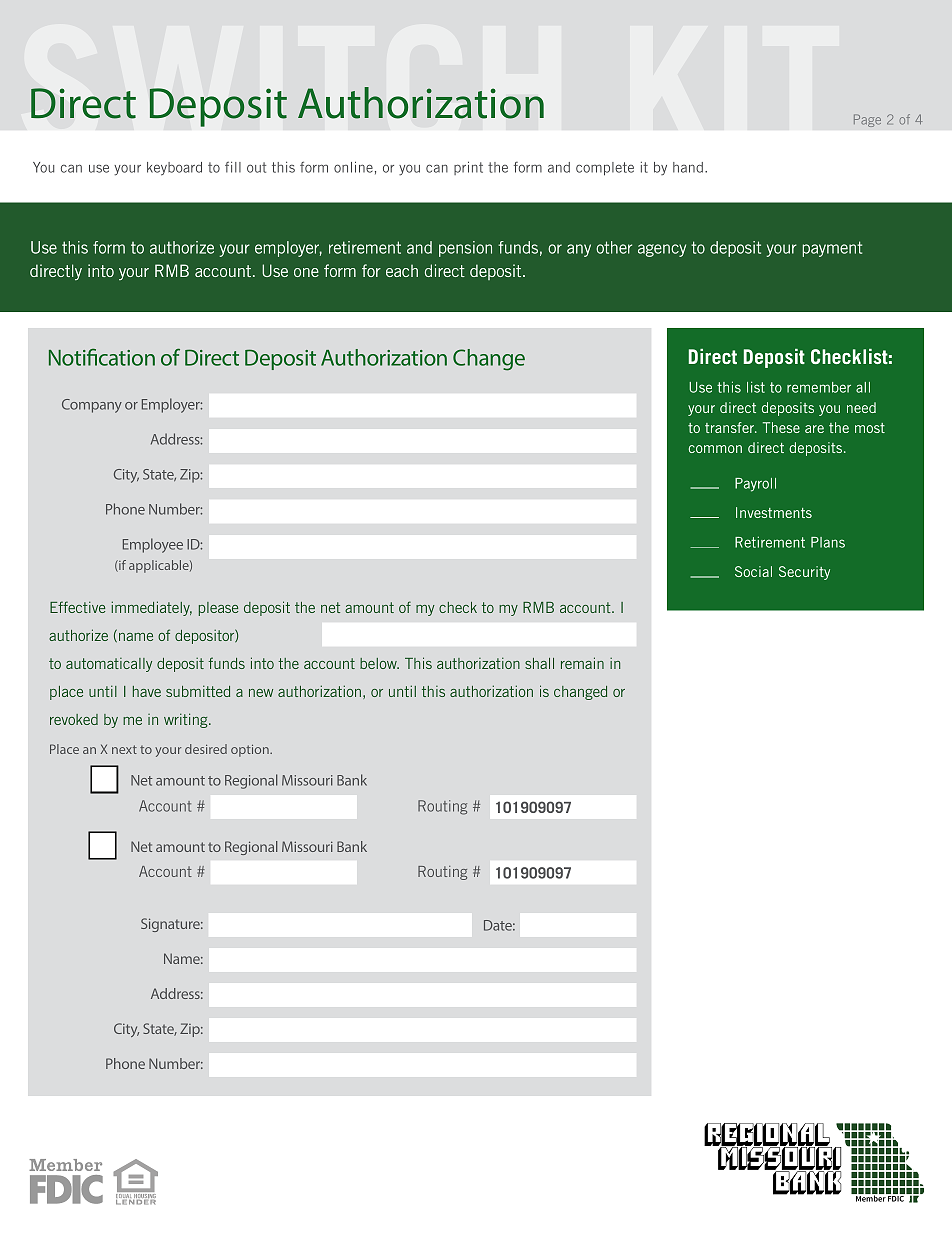  What do you see at coordinates (804, 573) in the screenshot?
I see `Security` at bounding box center [804, 573].
